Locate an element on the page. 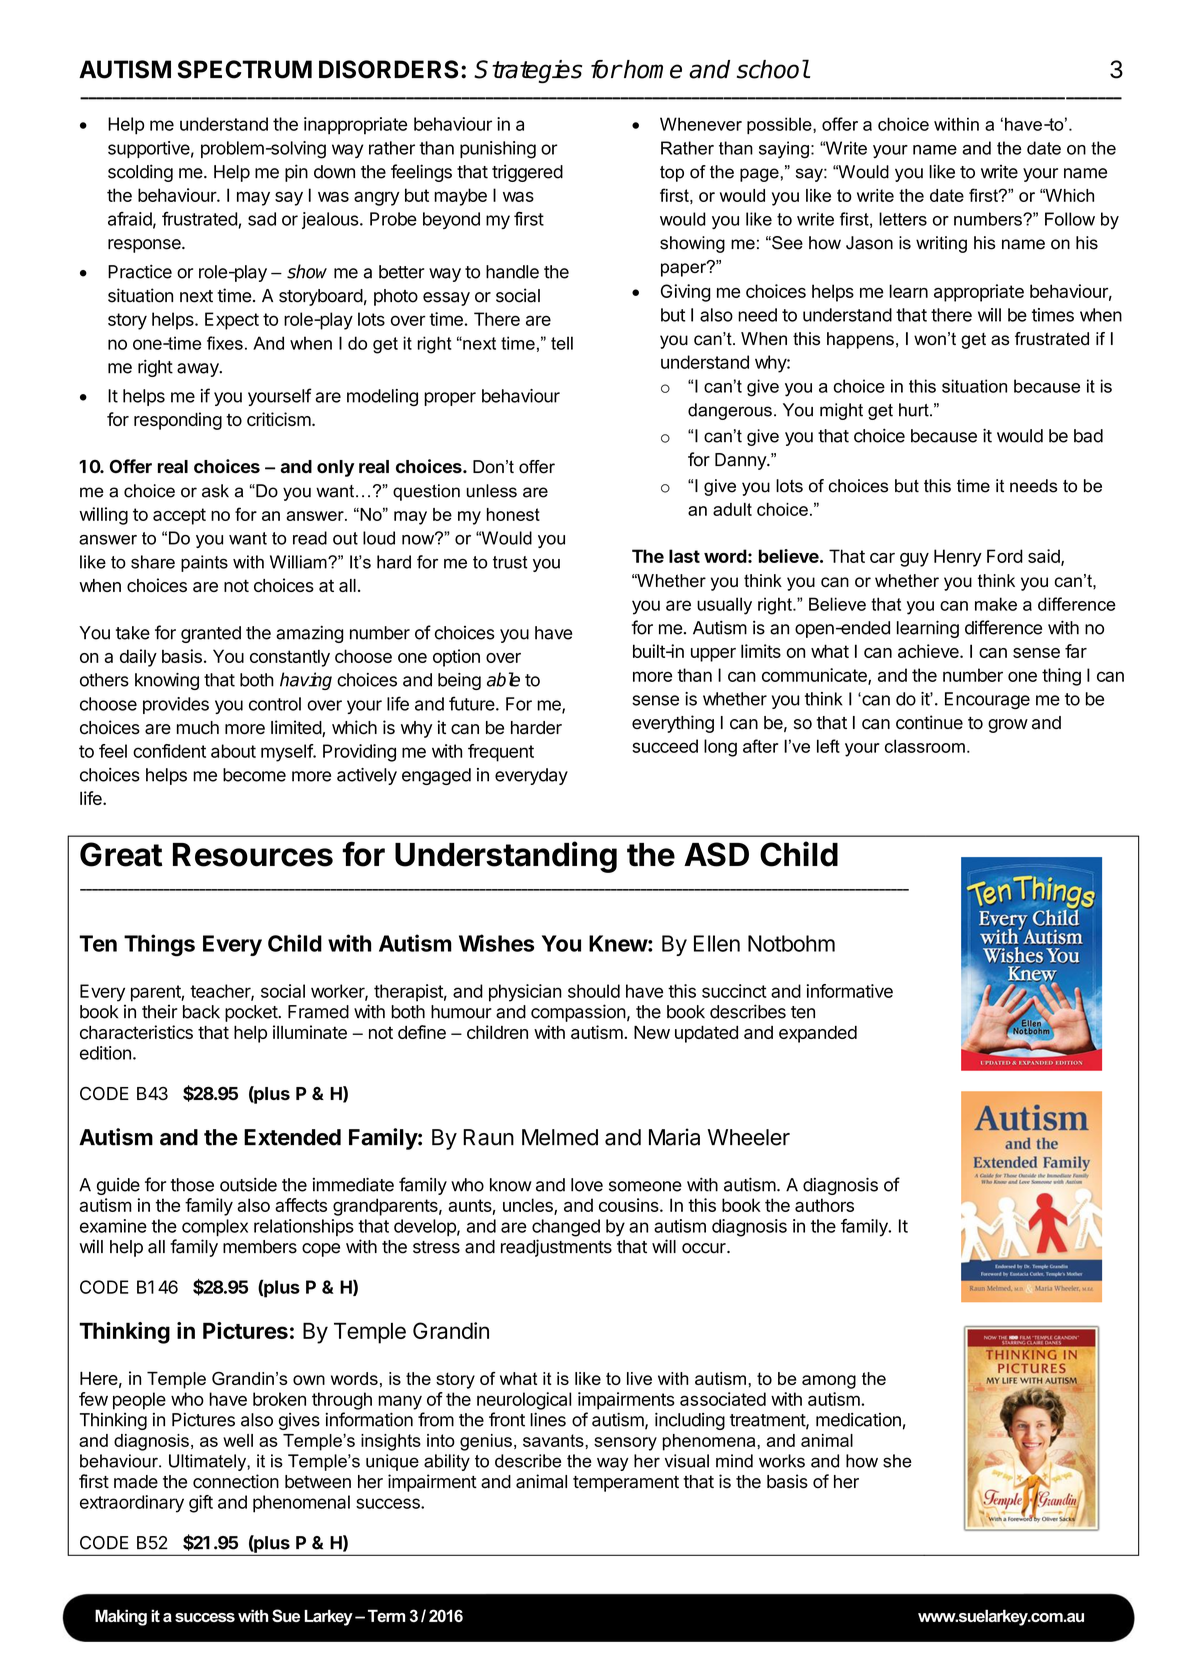  scolding is located at coordinates (140, 173).
